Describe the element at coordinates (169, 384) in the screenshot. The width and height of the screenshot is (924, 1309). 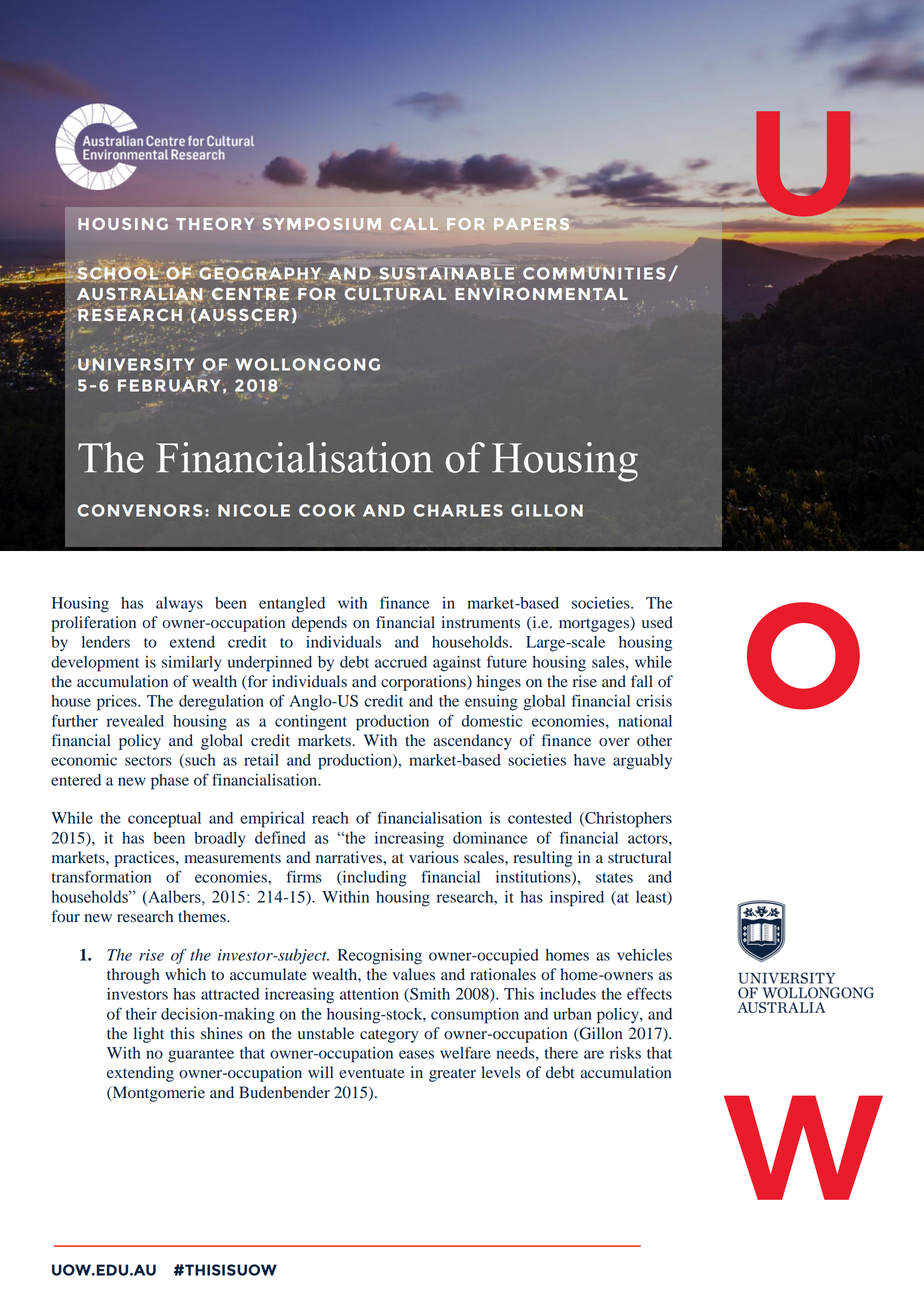
I see `FEBRUARY` at that location.
